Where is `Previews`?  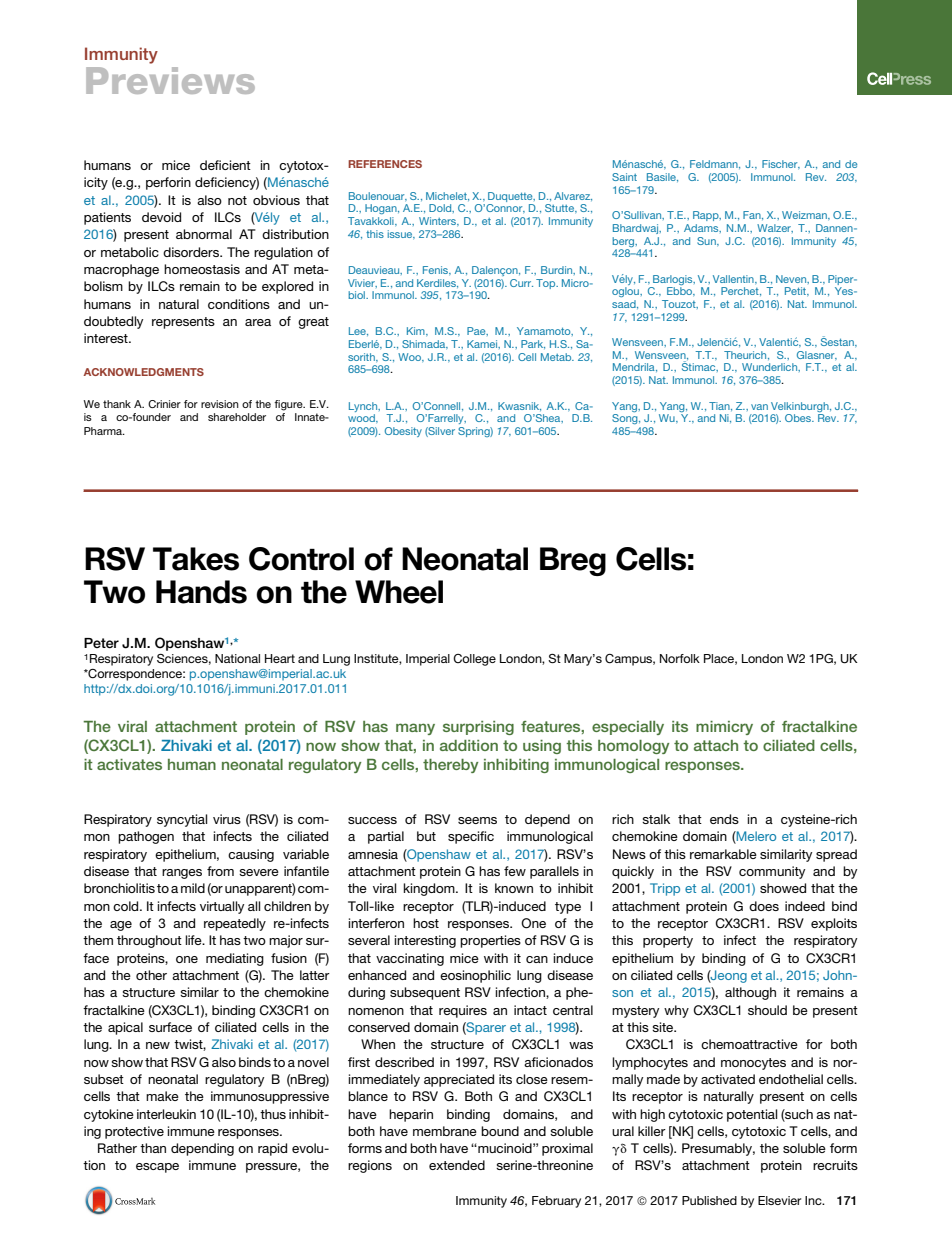
Previews is located at coordinates (170, 80).
